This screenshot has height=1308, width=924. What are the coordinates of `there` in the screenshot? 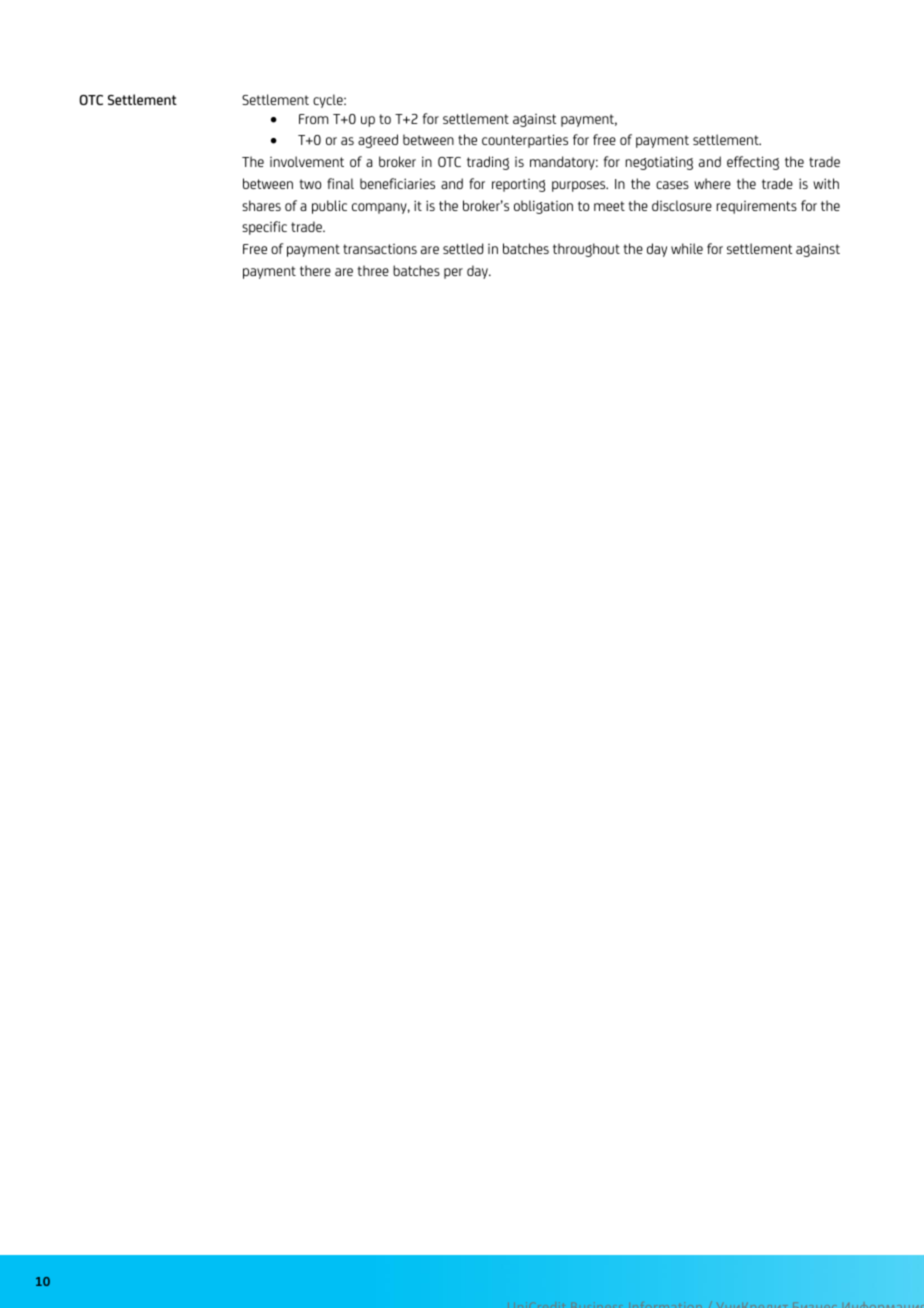 It's located at (315, 270).
